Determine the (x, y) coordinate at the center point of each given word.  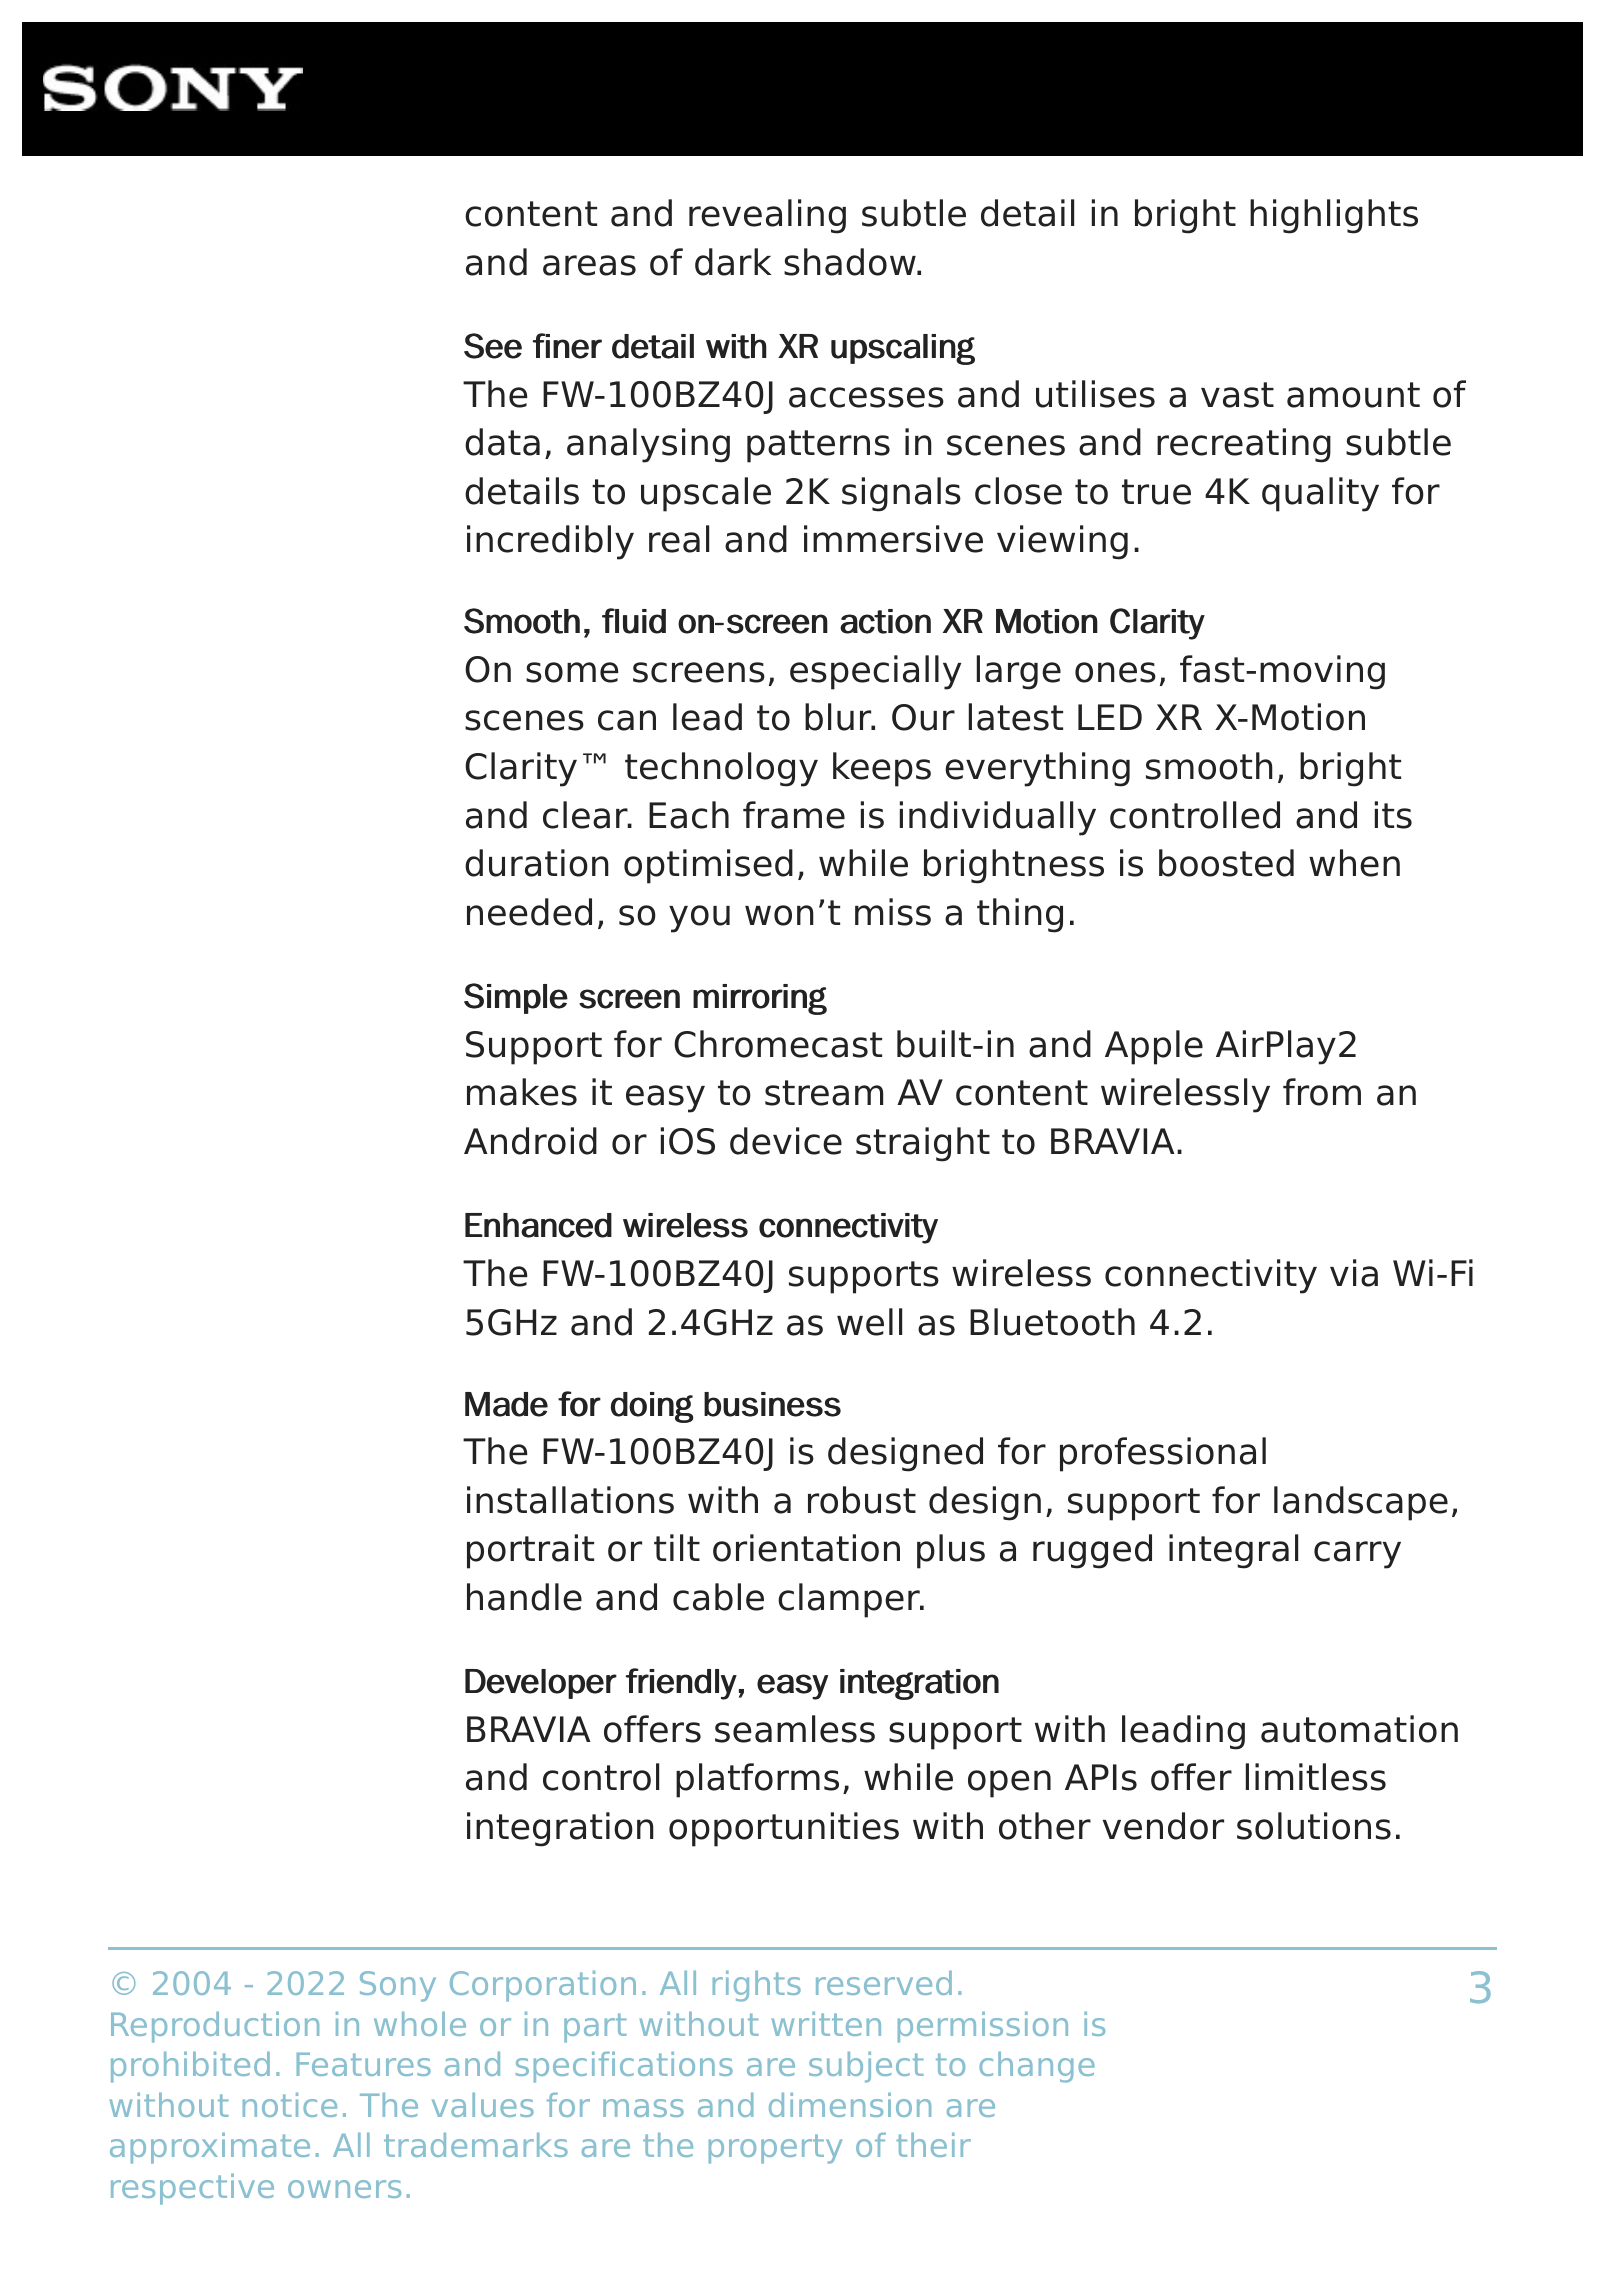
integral (1233, 1551)
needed (529, 912)
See (493, 346)
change (1037, 2067)
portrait (530, 1551)
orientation (806, 1548)
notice (290, 2105)
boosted (1226, 863)
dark (733, 262)
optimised (708, 866)
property (775, 2149)
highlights (1334, 216)
